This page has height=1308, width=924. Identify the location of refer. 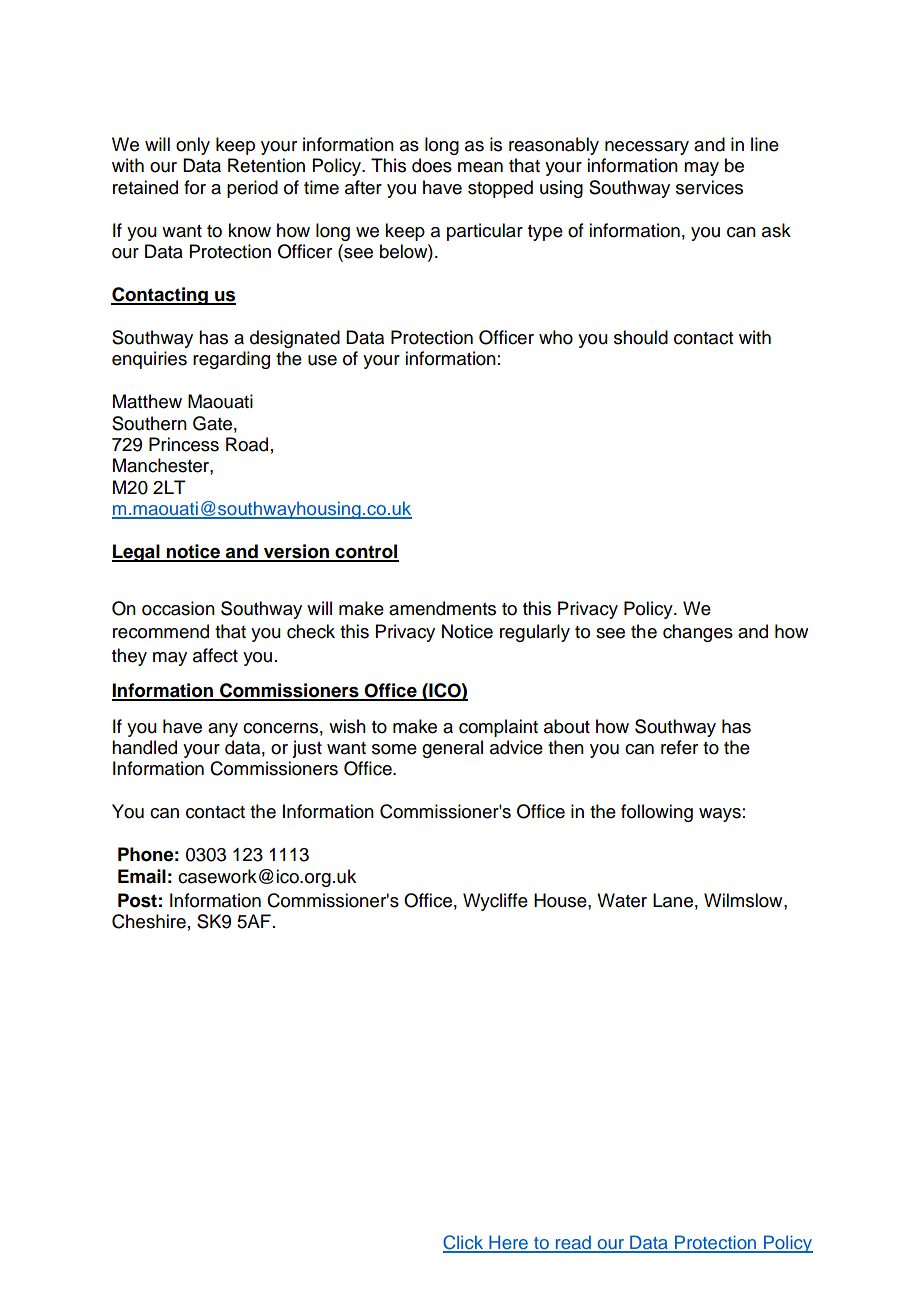
(679, 747).
